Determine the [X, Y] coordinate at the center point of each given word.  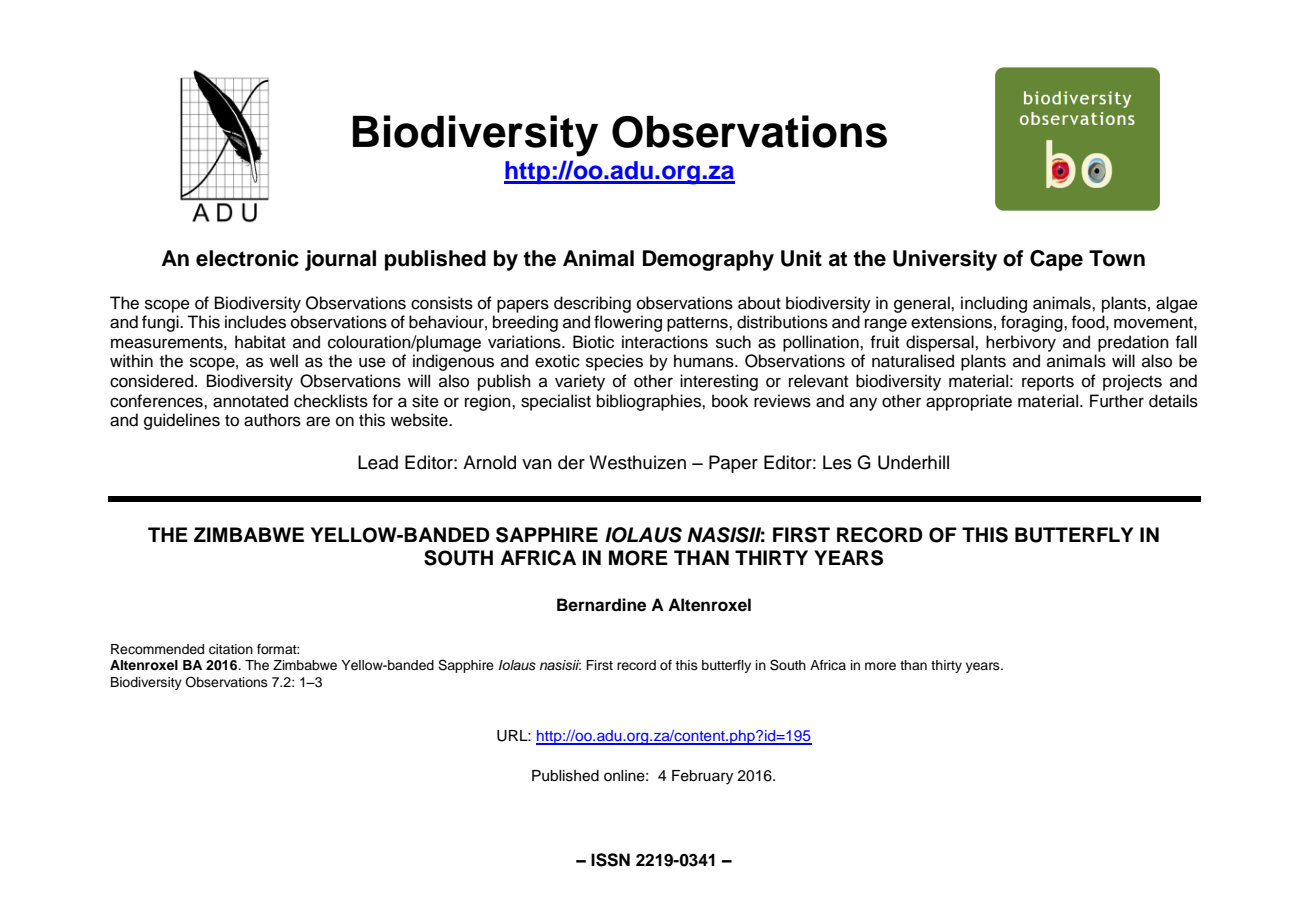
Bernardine [601, 605]
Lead [378, 462]
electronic [247, 258]
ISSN [610, 860]
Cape [1056, 260]
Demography [708, 260]
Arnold [489, 462]
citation [231, 649]
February [702, 777]
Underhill [913, 462]
